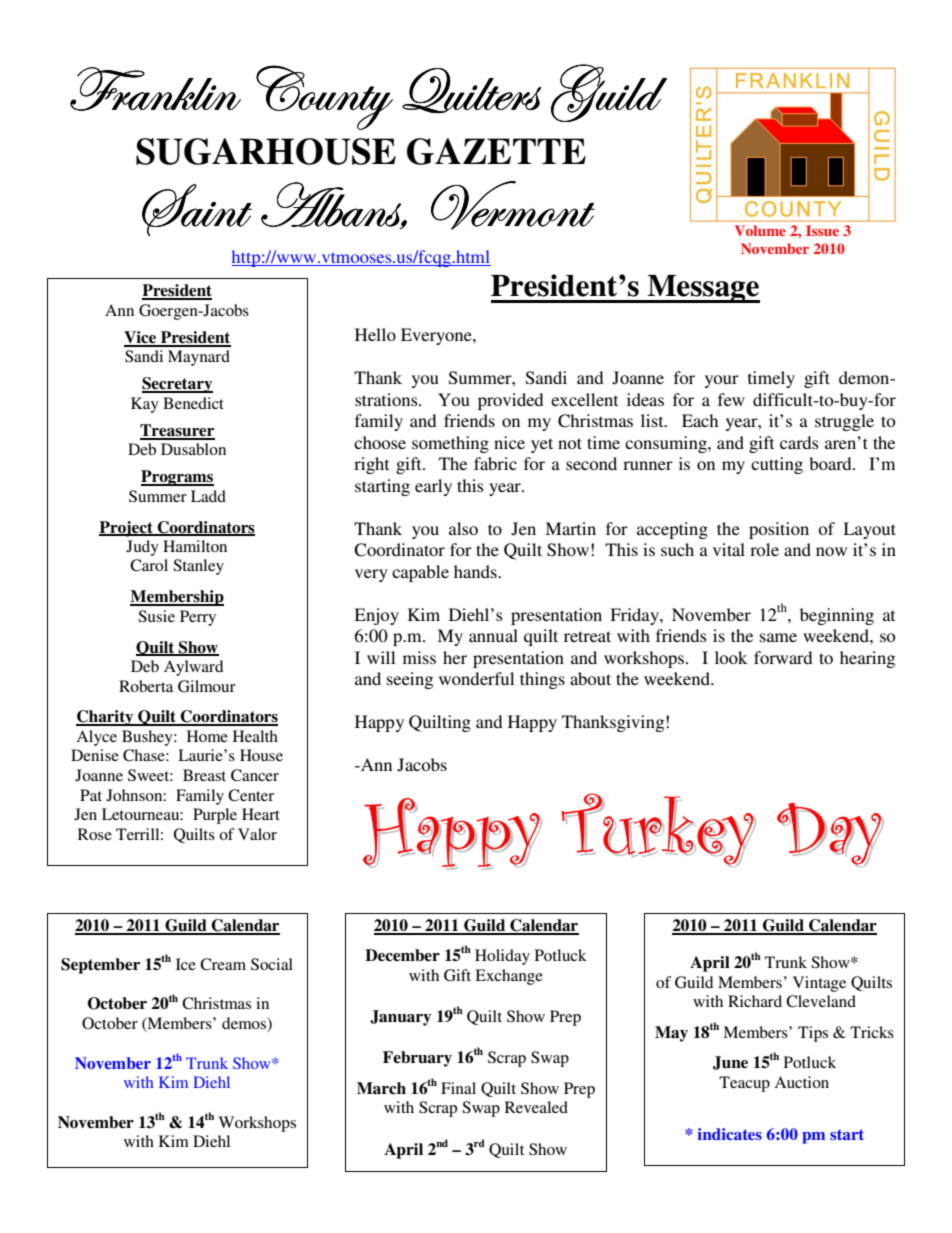  I want to click on fabric, so click(495, 463).
